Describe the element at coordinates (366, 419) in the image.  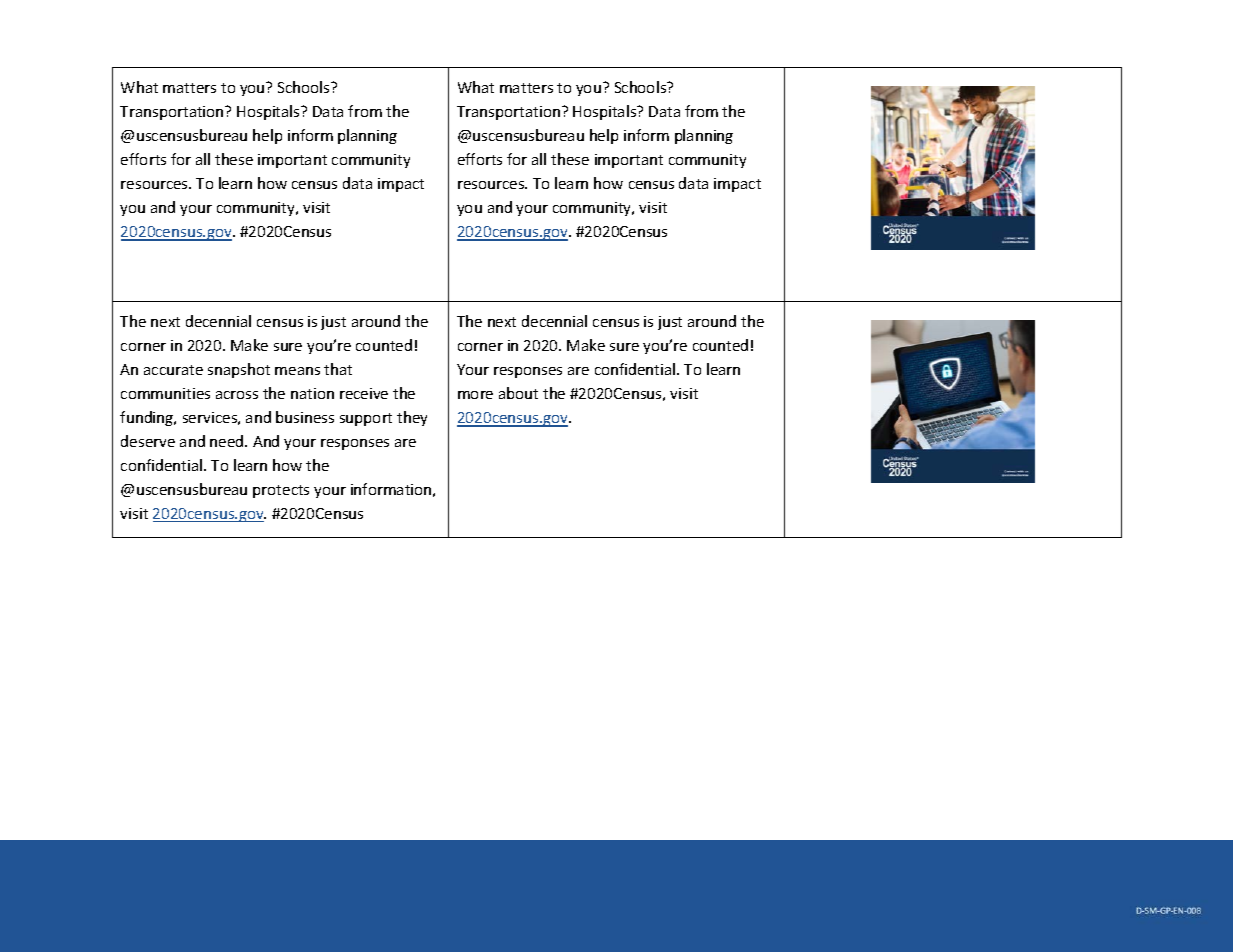
I see `support` at that location.
